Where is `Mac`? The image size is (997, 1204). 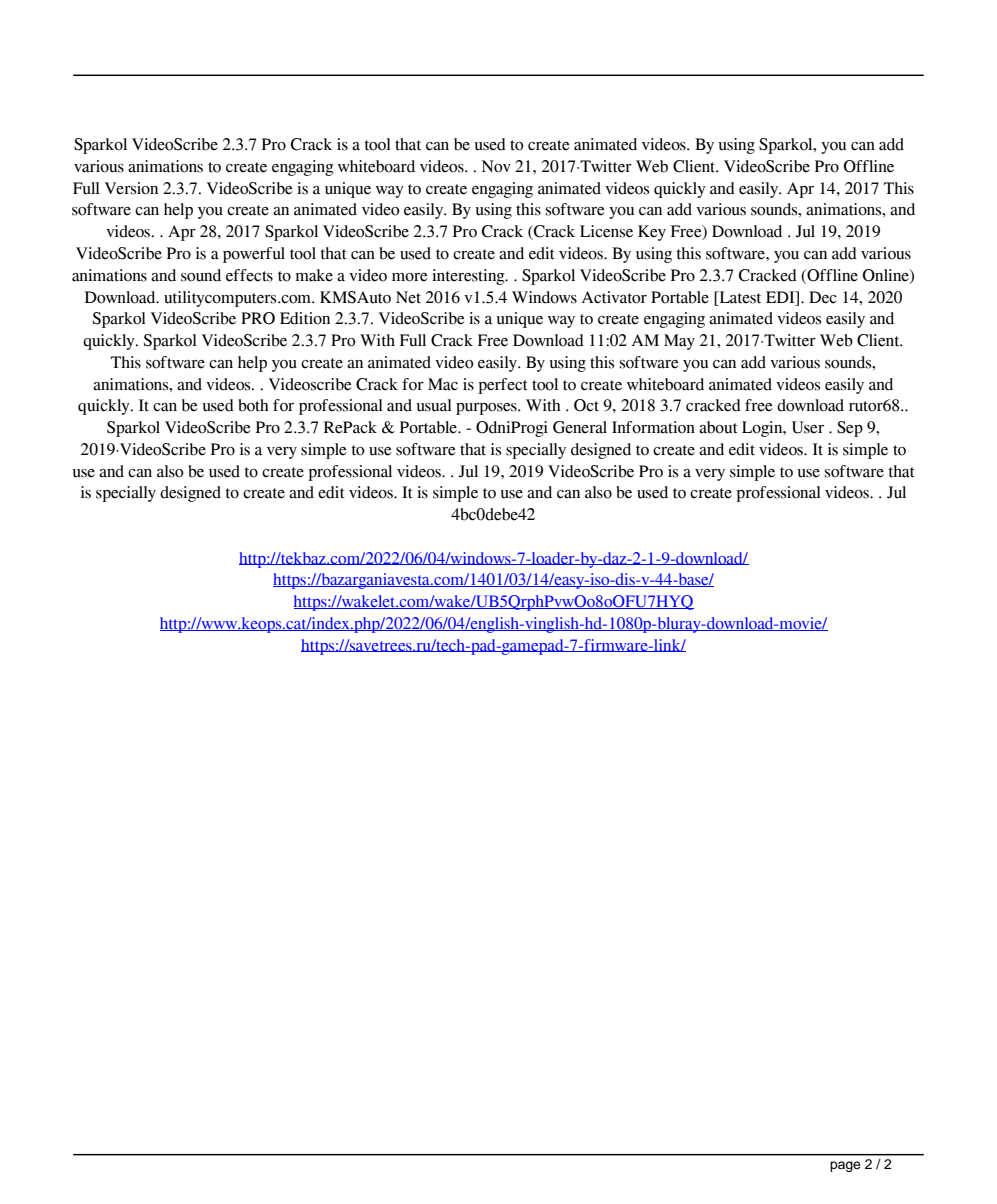 Mac is located at coordinates (443, 384).
